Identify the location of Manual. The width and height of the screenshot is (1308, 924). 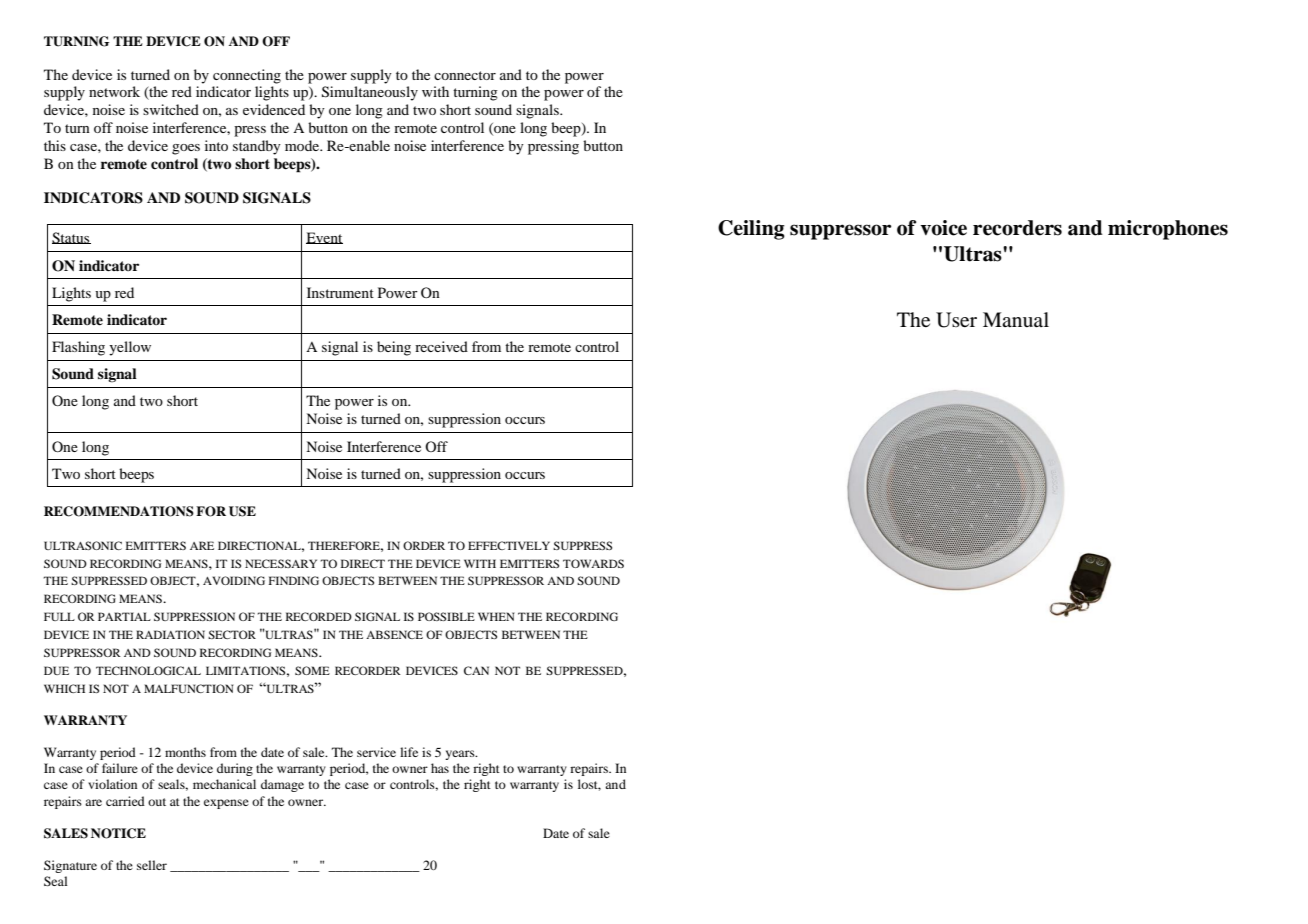
(1016, 319).
